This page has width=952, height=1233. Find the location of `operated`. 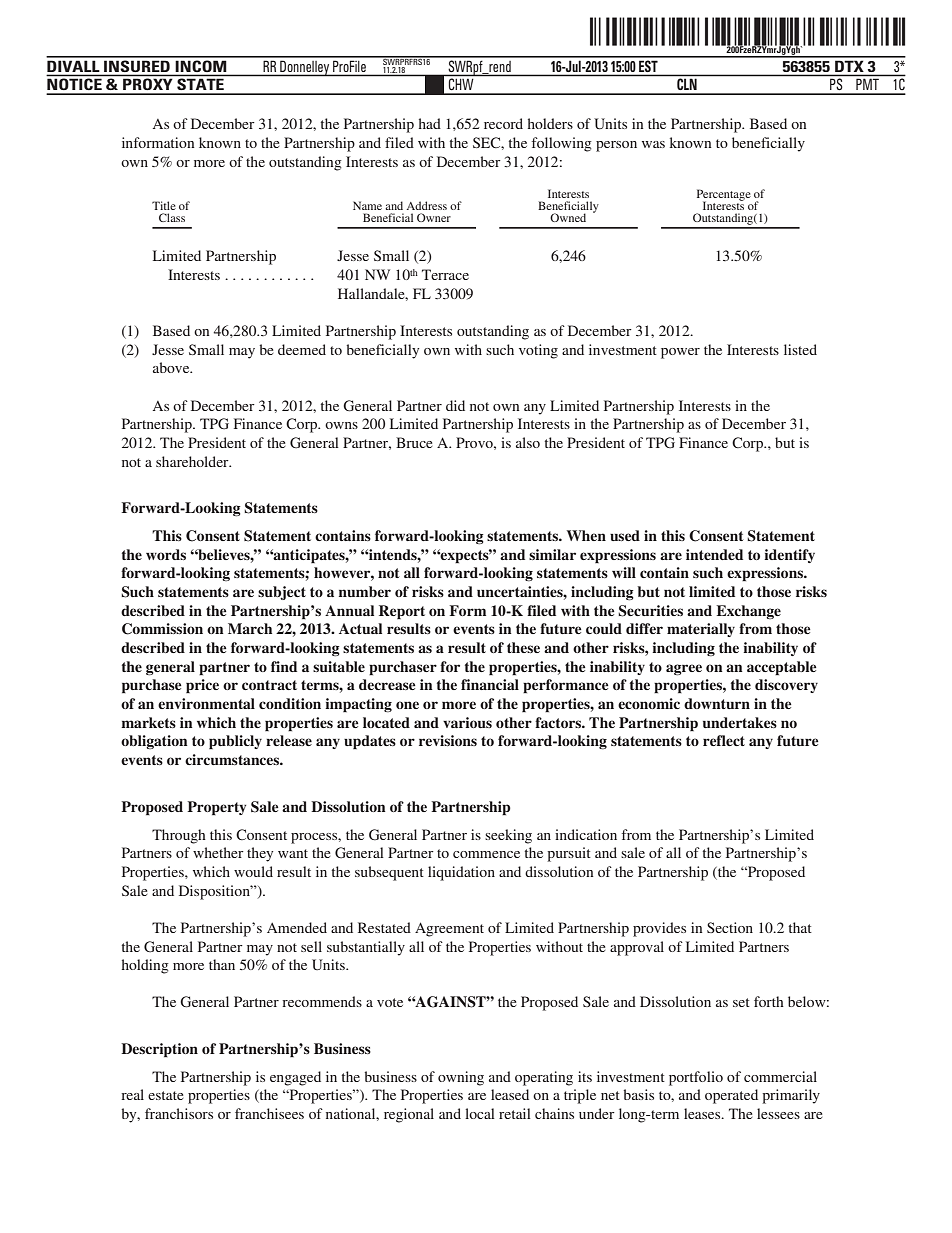

operated is located at coordinates (731, 1096).
